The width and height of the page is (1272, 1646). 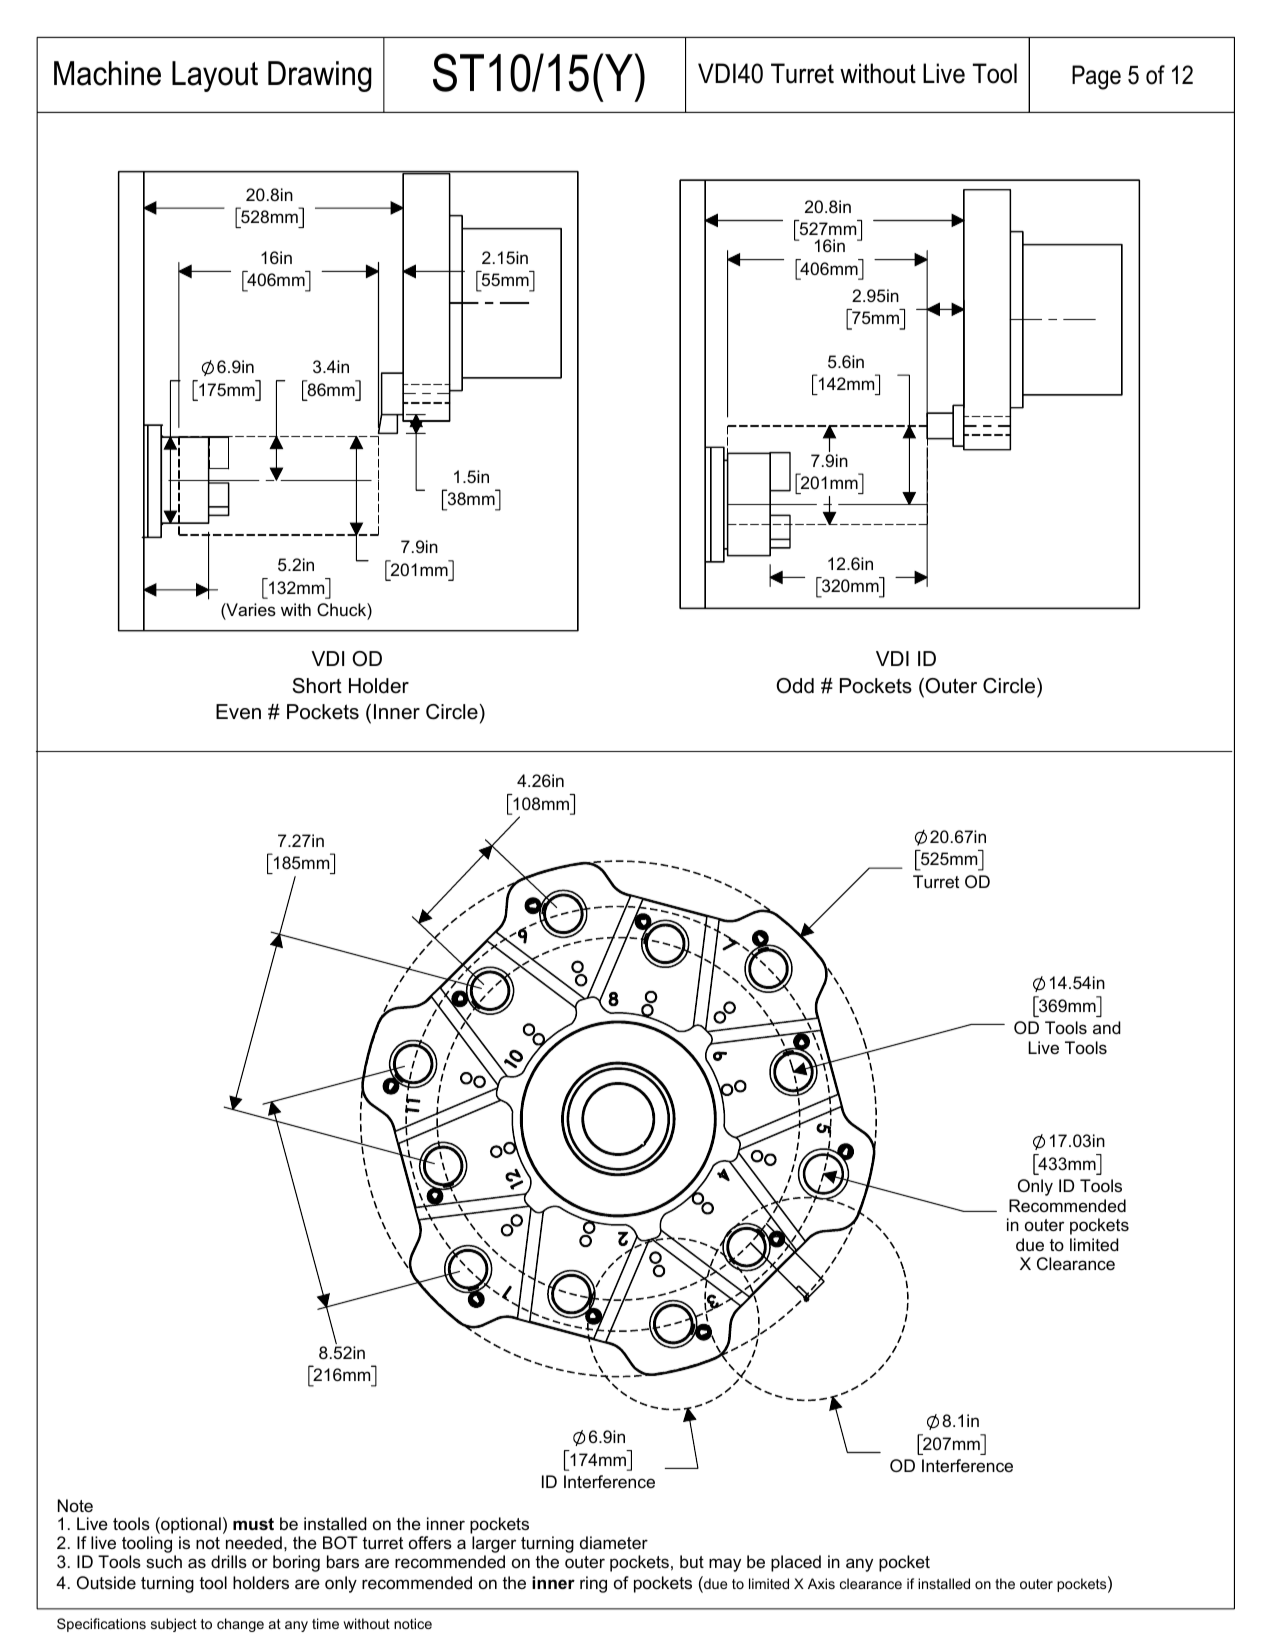 I want to click on Short, so click(x=317, y=686).
